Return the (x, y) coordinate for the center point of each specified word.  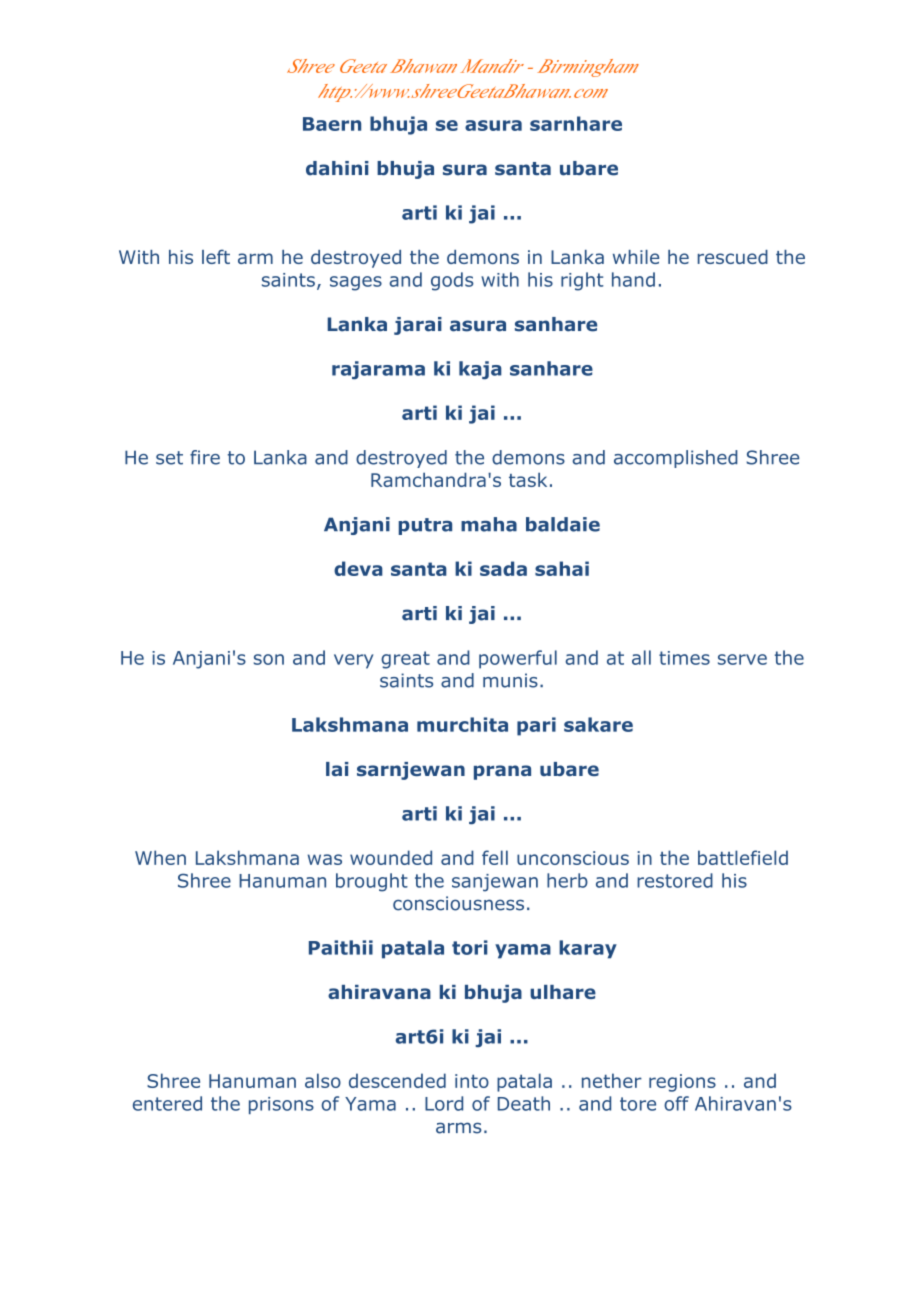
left (216, 256)
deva (358, 568)
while (636, 257)
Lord (444, 1103)
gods (452, 281)
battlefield (743, 857)
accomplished (676, 459)
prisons (281, 1105)
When (160, 857)
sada (503, 568)
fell (495, 857)
